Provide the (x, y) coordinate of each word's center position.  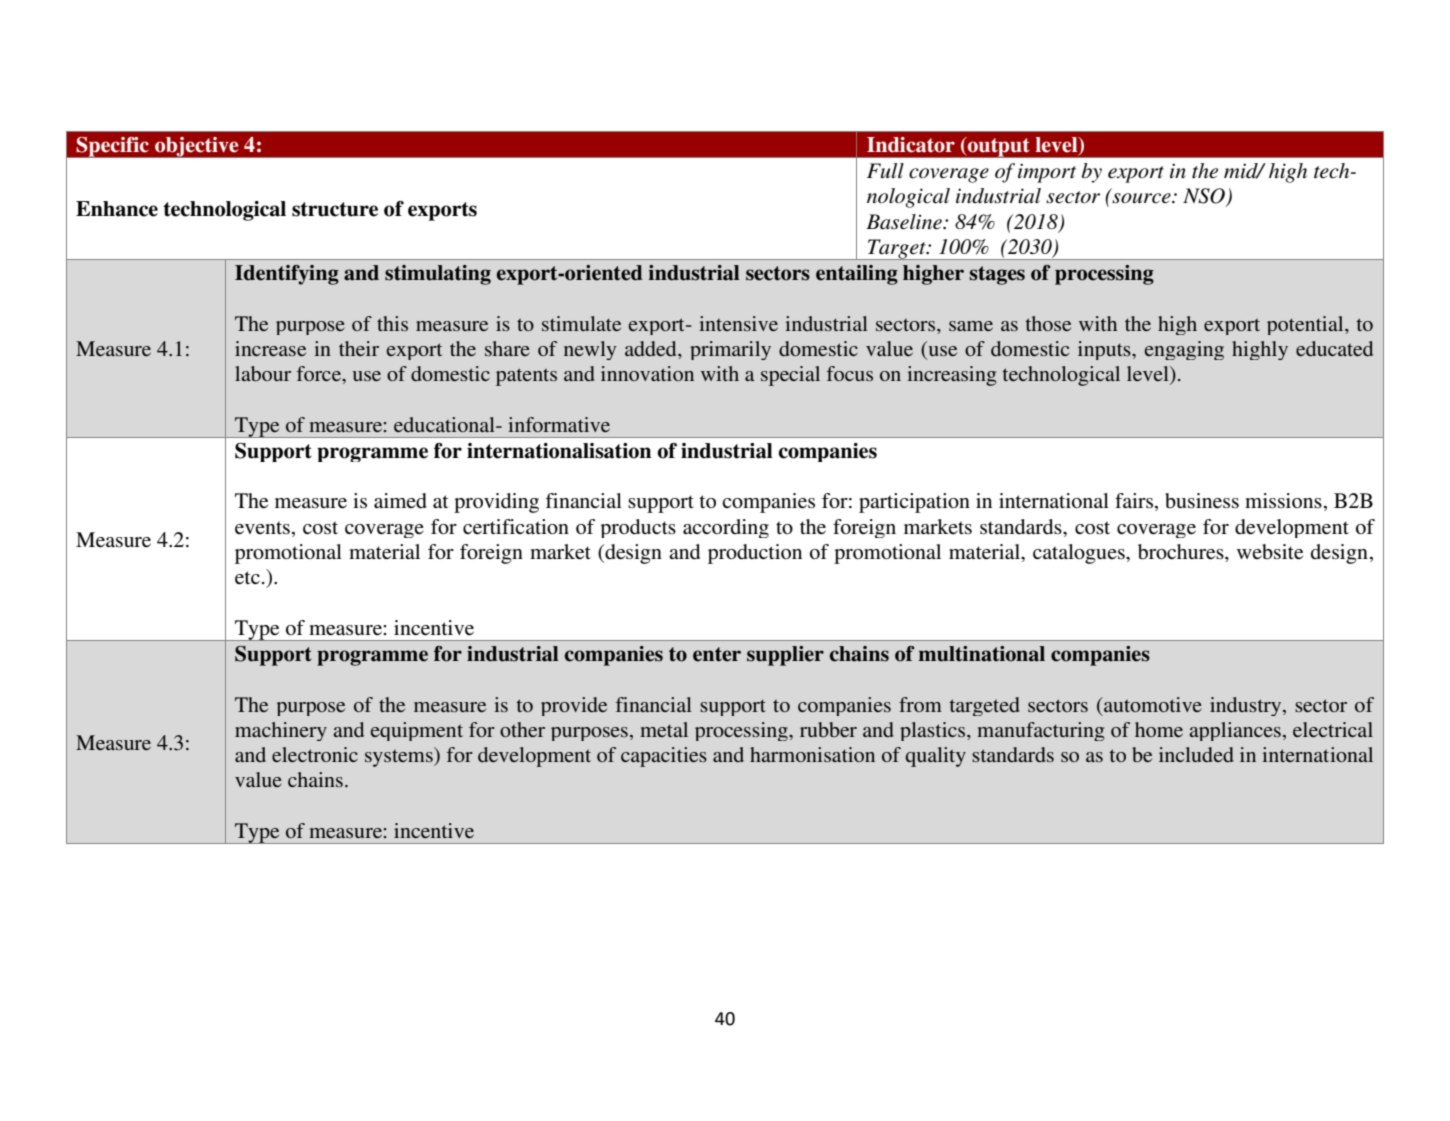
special (790, 376)
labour (263, 373)
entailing (857, 275)
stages (997, 275)
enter (717, 654)
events (262, 528)
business (1202, 501)
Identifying (287, 275)
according (726, 528)
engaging (1184, 350)
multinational (981, 654)
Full (885, 171)
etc (247, 577)
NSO (1205, 197)
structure (335, 209)
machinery (281, 731)
